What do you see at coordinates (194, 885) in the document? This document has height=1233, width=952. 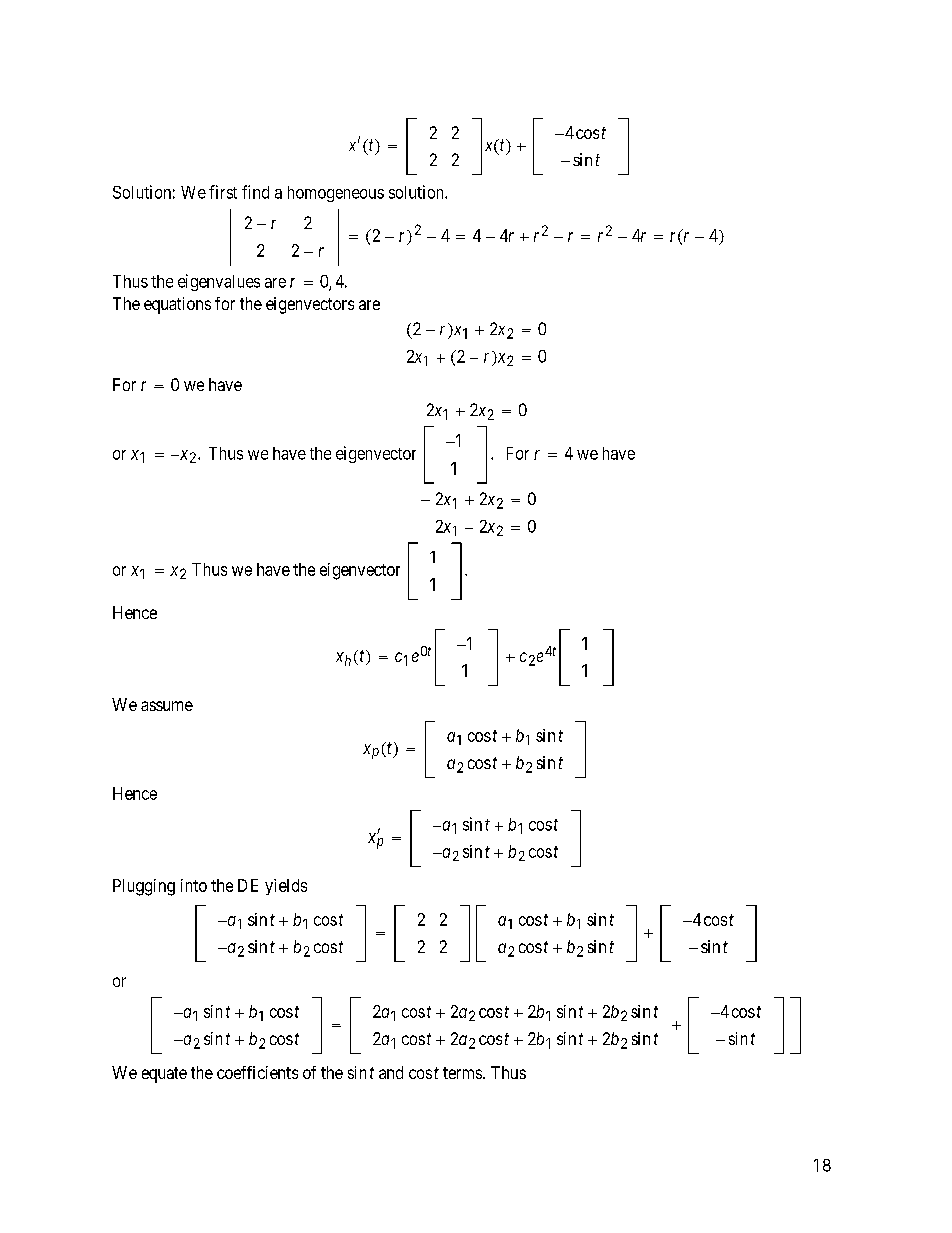 I see `into` at bounding box center [194, 885].
